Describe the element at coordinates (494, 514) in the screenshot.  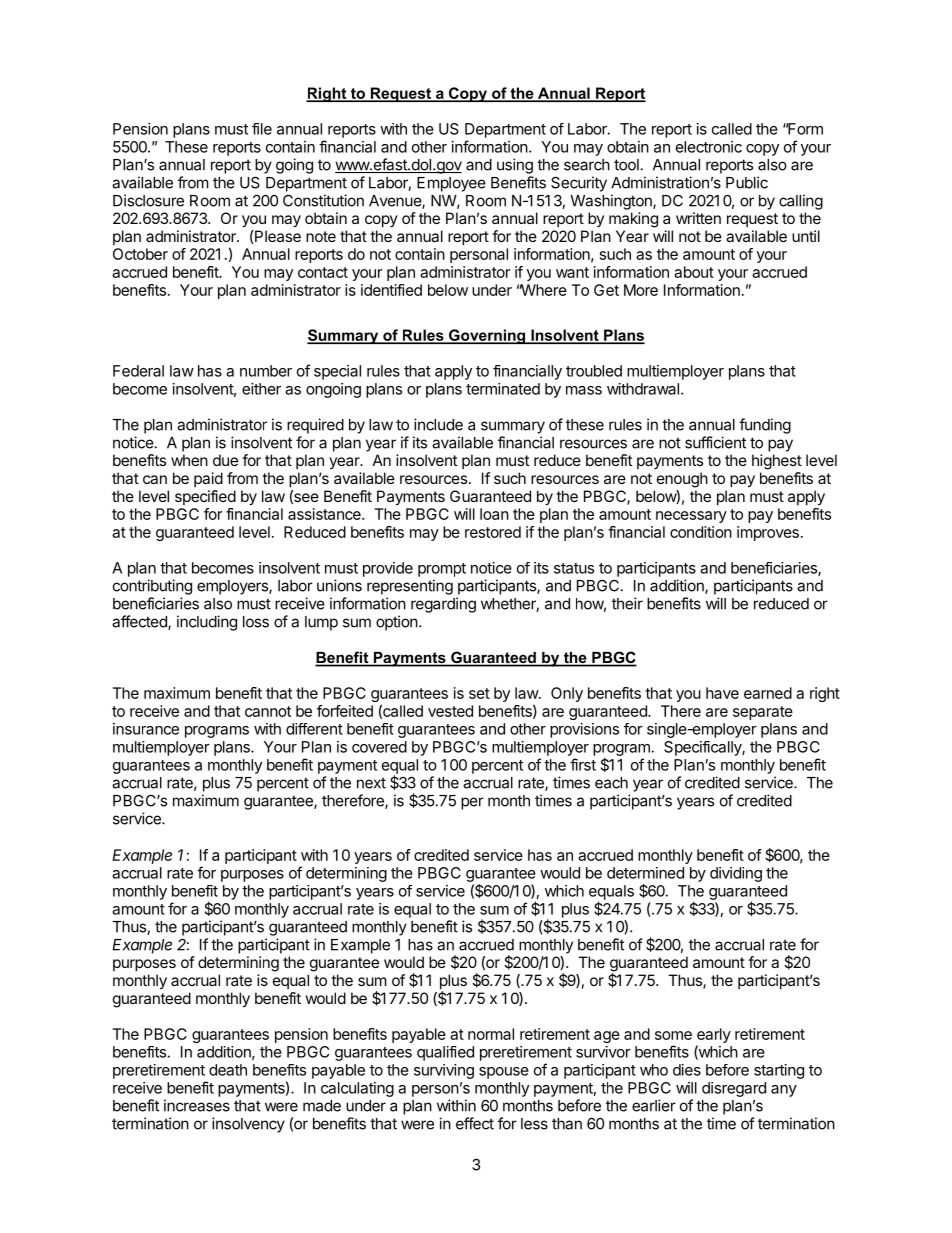
I see `loan` at that location.
